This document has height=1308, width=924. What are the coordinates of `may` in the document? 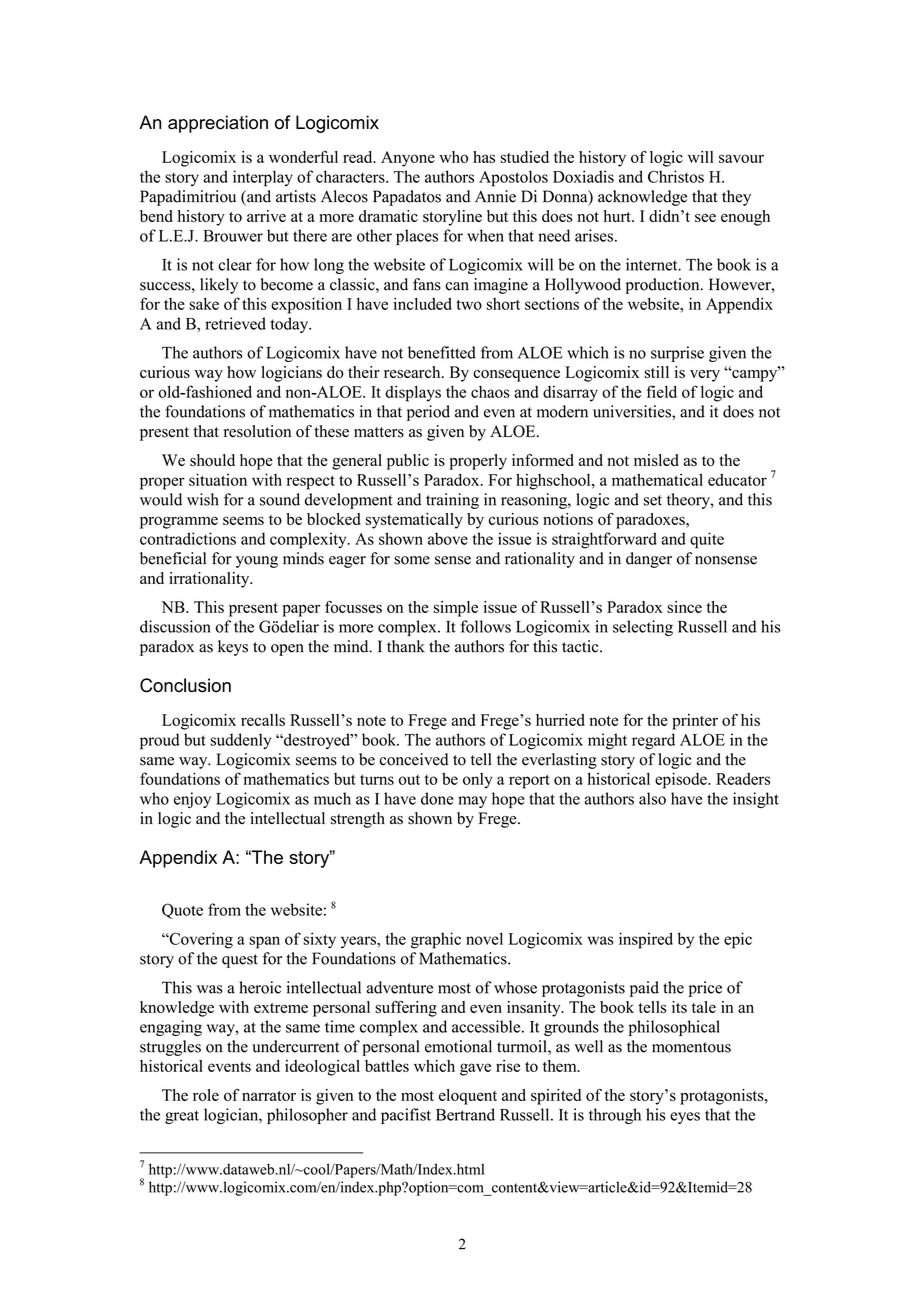 It's located at (472, 802).
